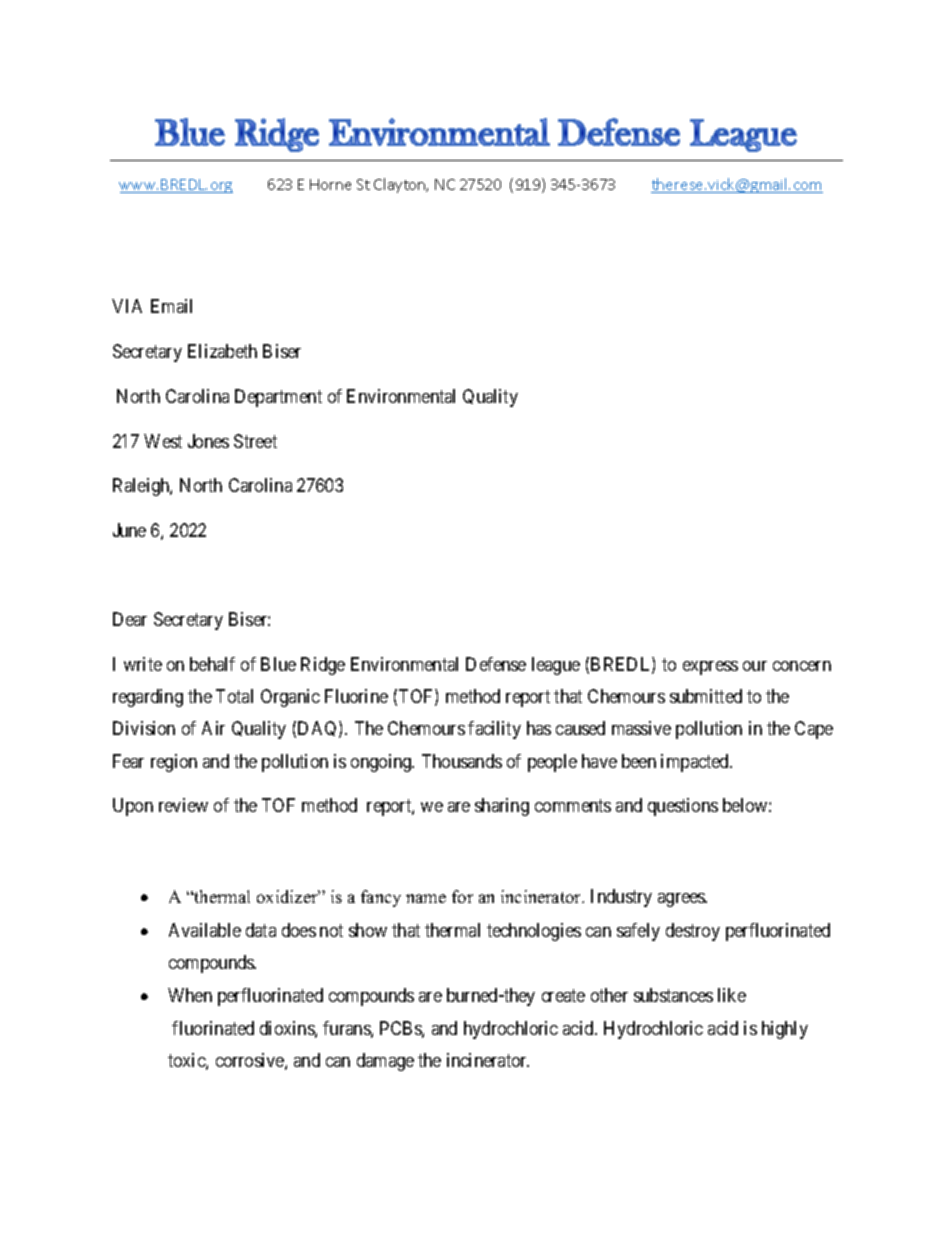 This image has height=1233, width=952. I want to click on Horne, so click(330, 184).
